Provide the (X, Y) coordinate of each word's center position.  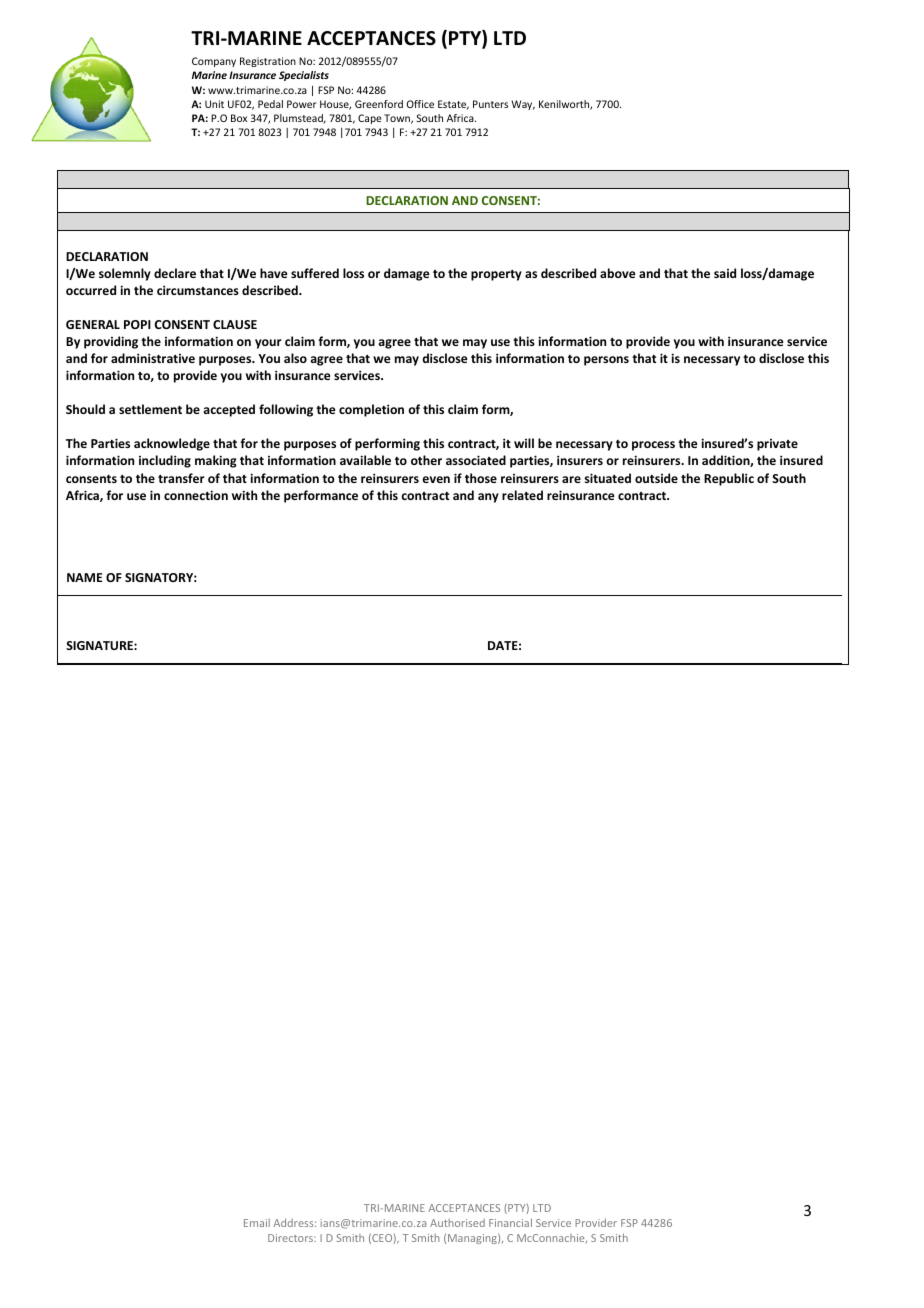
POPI (137, 324)
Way (523, 105)
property (496, 275)
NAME (84, 577)
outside (656, 478)
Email (257, 1223)
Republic (729, 479)
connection (196, 495)
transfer (181, 478)
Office (420, 104)
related (522, 495)
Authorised (457, 1223)
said (725, 273)
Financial (510, 1222)
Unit (214, 104)
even (436, 479)
